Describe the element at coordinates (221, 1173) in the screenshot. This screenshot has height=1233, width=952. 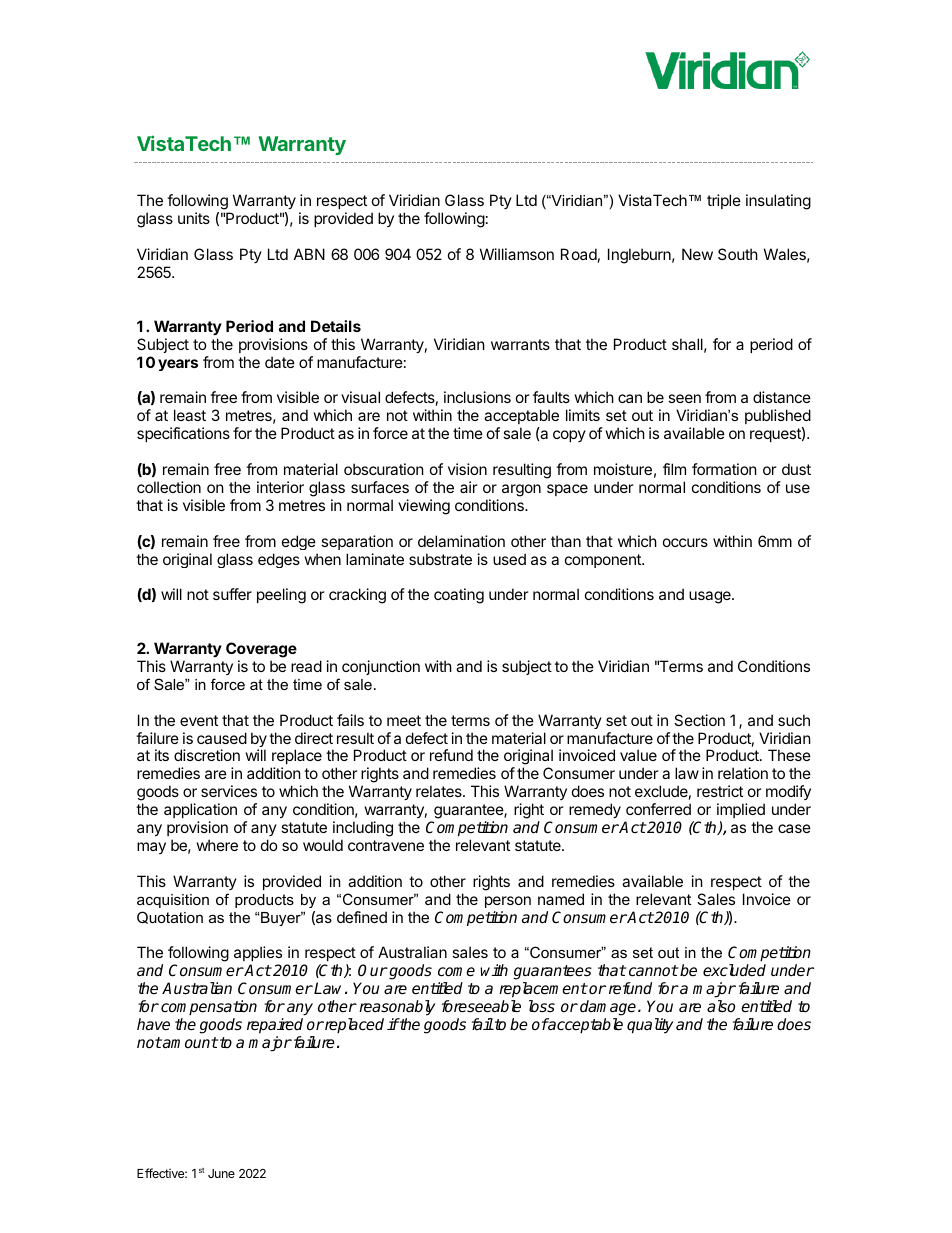
I see `June` at that location.
